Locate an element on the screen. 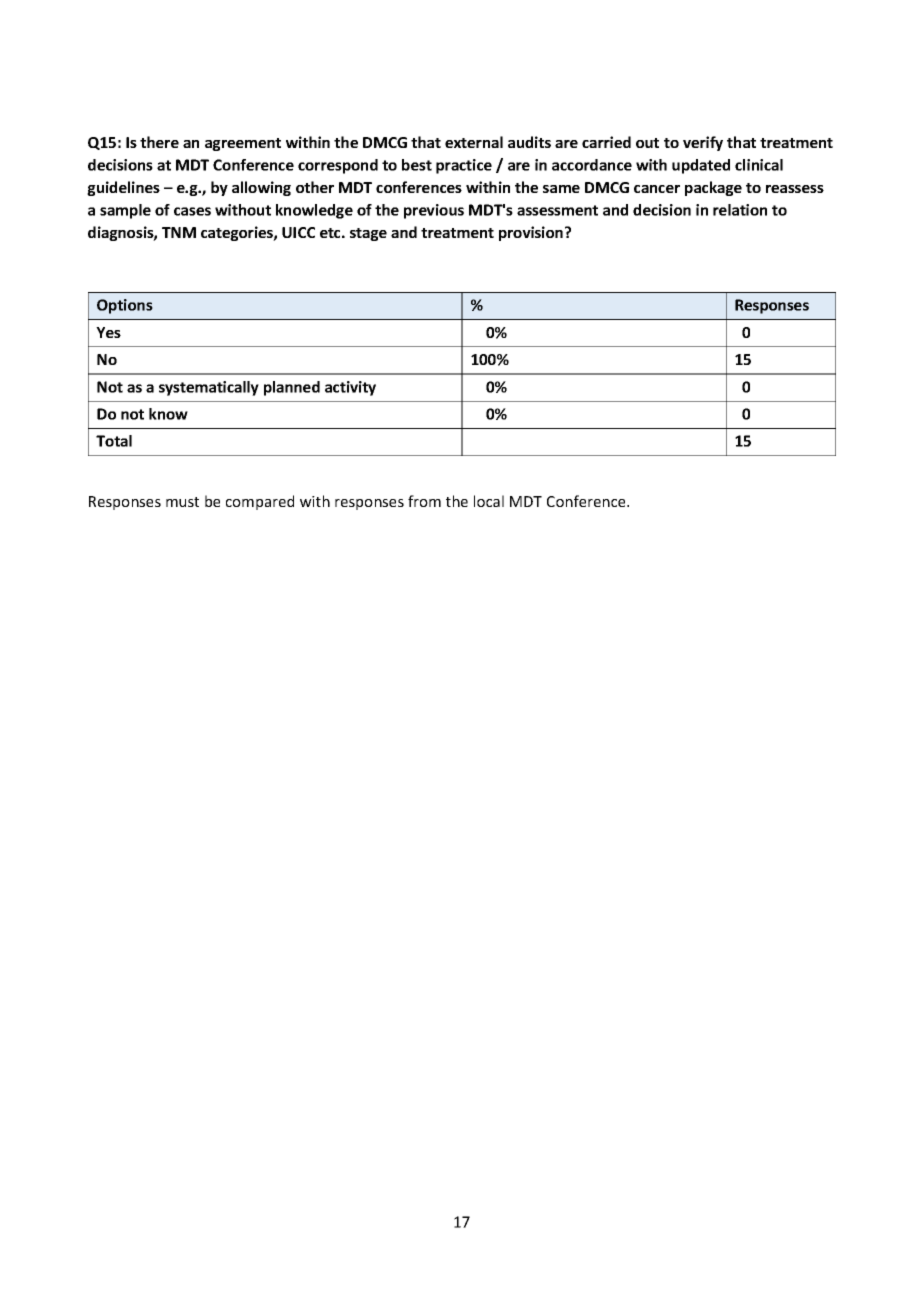 This screenshot has height=1308, width=924. there is located at coordinates (159, 142).
